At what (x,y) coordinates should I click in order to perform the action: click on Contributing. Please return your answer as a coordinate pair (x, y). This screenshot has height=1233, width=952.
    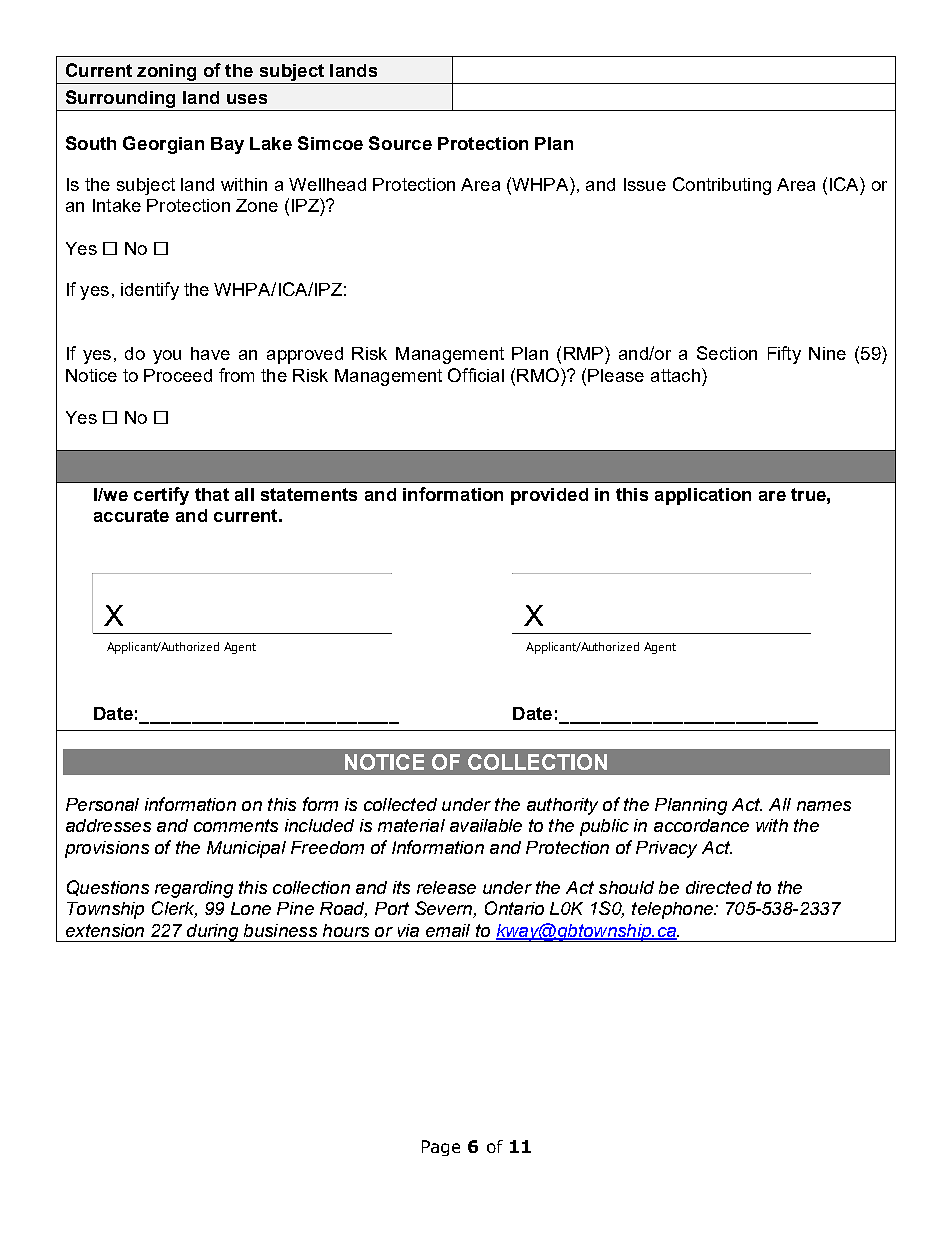
    Looking at the image, I should click on (722, 186).
